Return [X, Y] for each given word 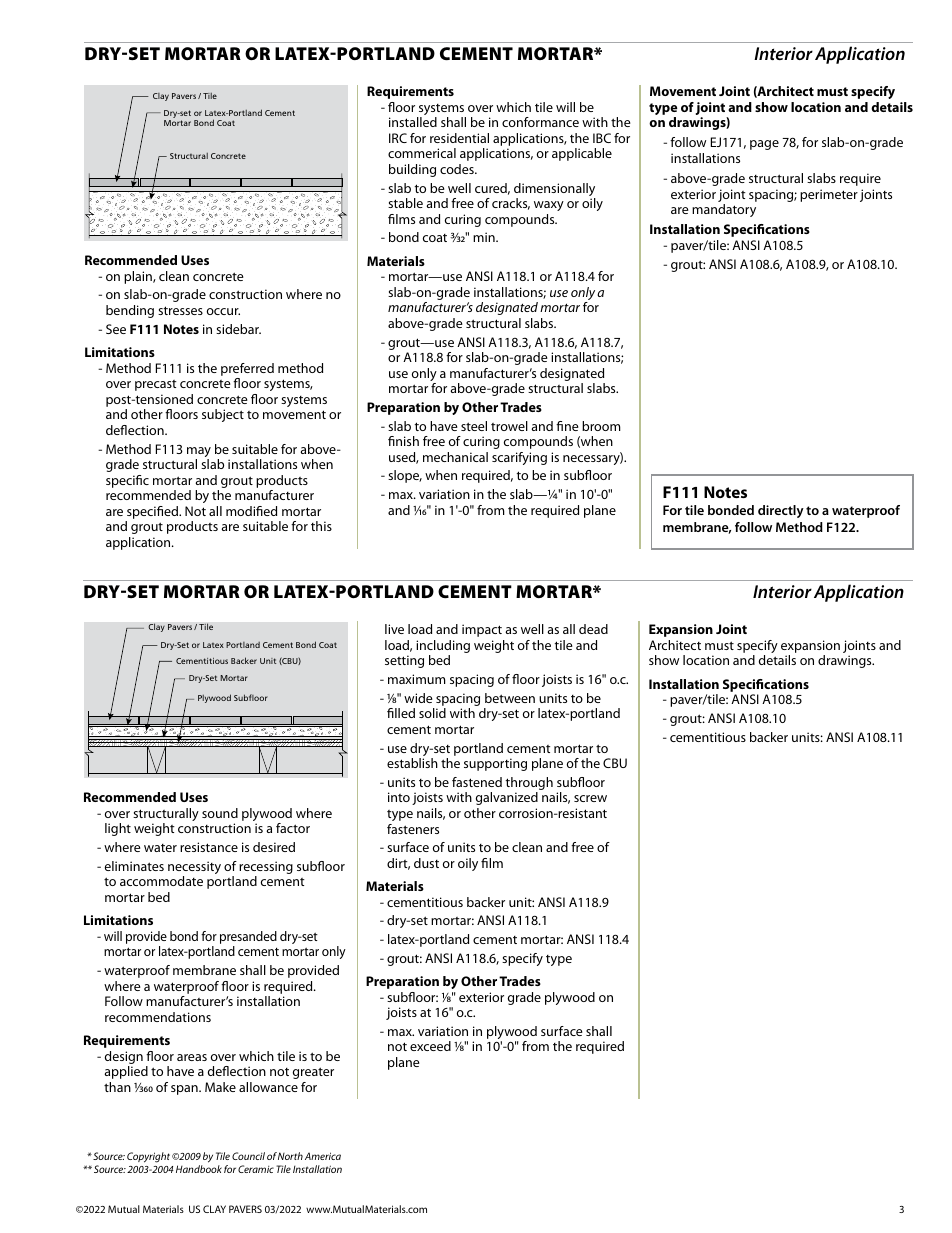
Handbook [199, 1169]
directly [781, 511]
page [764, 145]
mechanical [455, 457]
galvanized [507, 798]
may [199, 453]
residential [459, 138]
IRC [398, 138]
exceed [430, 1046]
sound [220, 813]
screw [590, 798]
